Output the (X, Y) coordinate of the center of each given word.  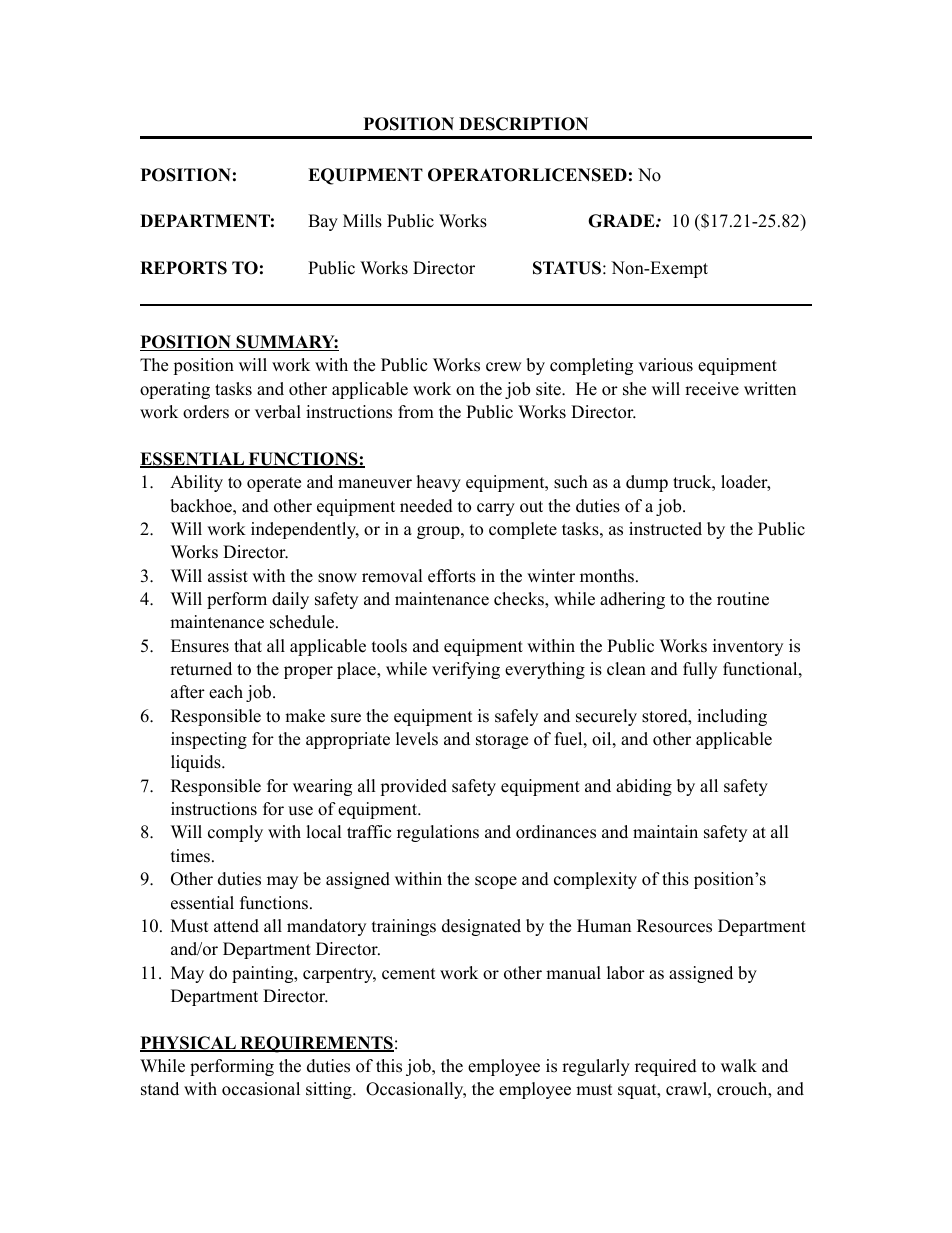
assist (228, 576)
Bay (323, 222)
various (665, 365)
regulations (438, 833)
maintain (665, 831)
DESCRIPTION (523, 124)
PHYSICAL (189, 1044)
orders (206, 412)
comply (235, 833)
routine (743, 599)
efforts (452, 576)
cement (409, 974)
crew (504, 367)
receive (712, 389)
